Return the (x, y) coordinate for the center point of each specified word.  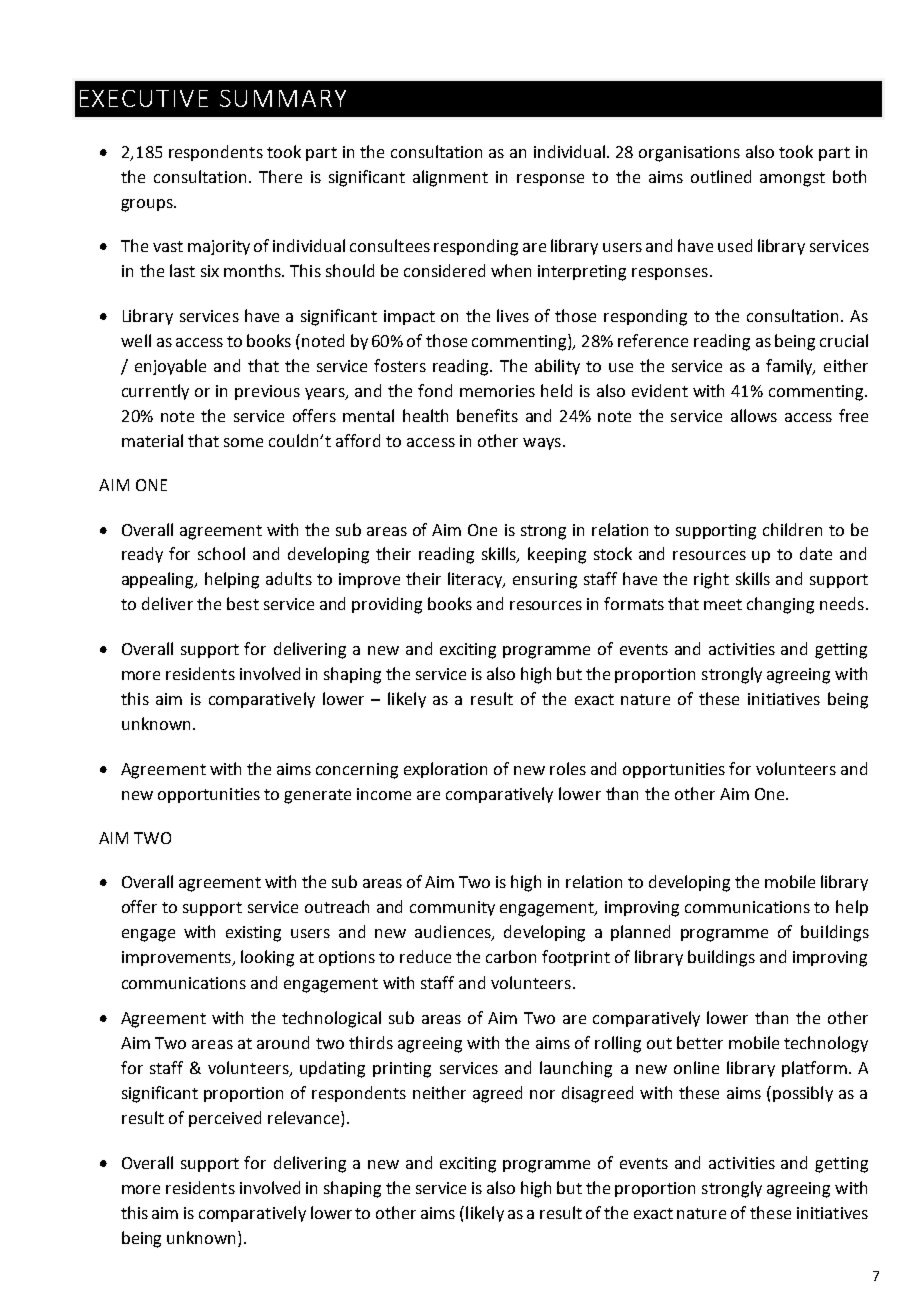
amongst (792, 179)
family (790, 367)
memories (497, 391)
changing (780, 605)
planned (640, 933)
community (452, 908)
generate (317, 796)
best (243, 603)
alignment (450, 178)
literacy (476, 580)
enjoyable (170, 367)
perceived (225, 1119)
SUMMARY (283, 98)
